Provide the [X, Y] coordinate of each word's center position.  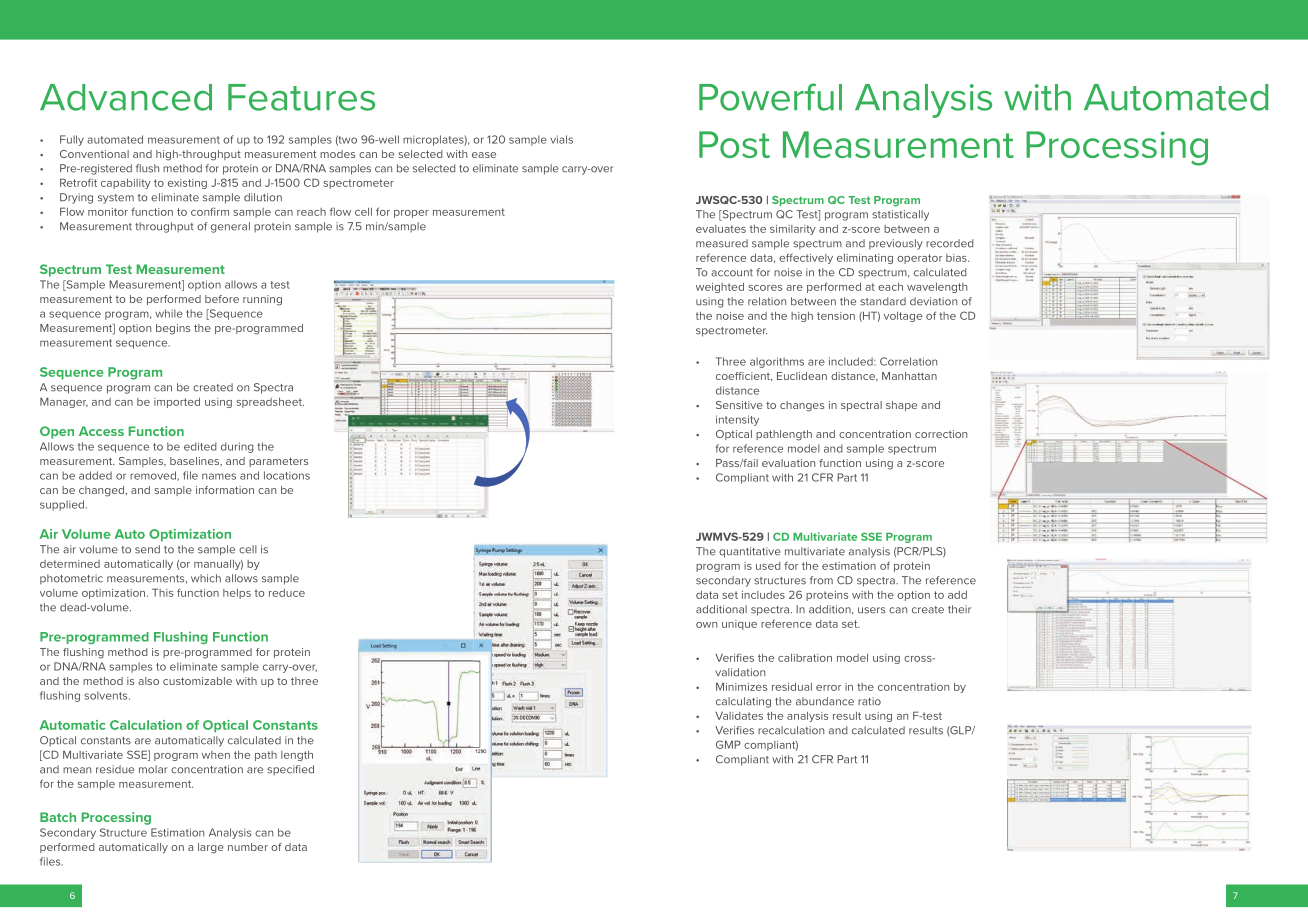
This [162, 592]
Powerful [770, 97]
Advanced [126, 97]
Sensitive [739, 405]
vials [561, 139]
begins [173, 329]
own [706, 625]
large [211, 848]
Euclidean [802, 376]
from [821, 580]
